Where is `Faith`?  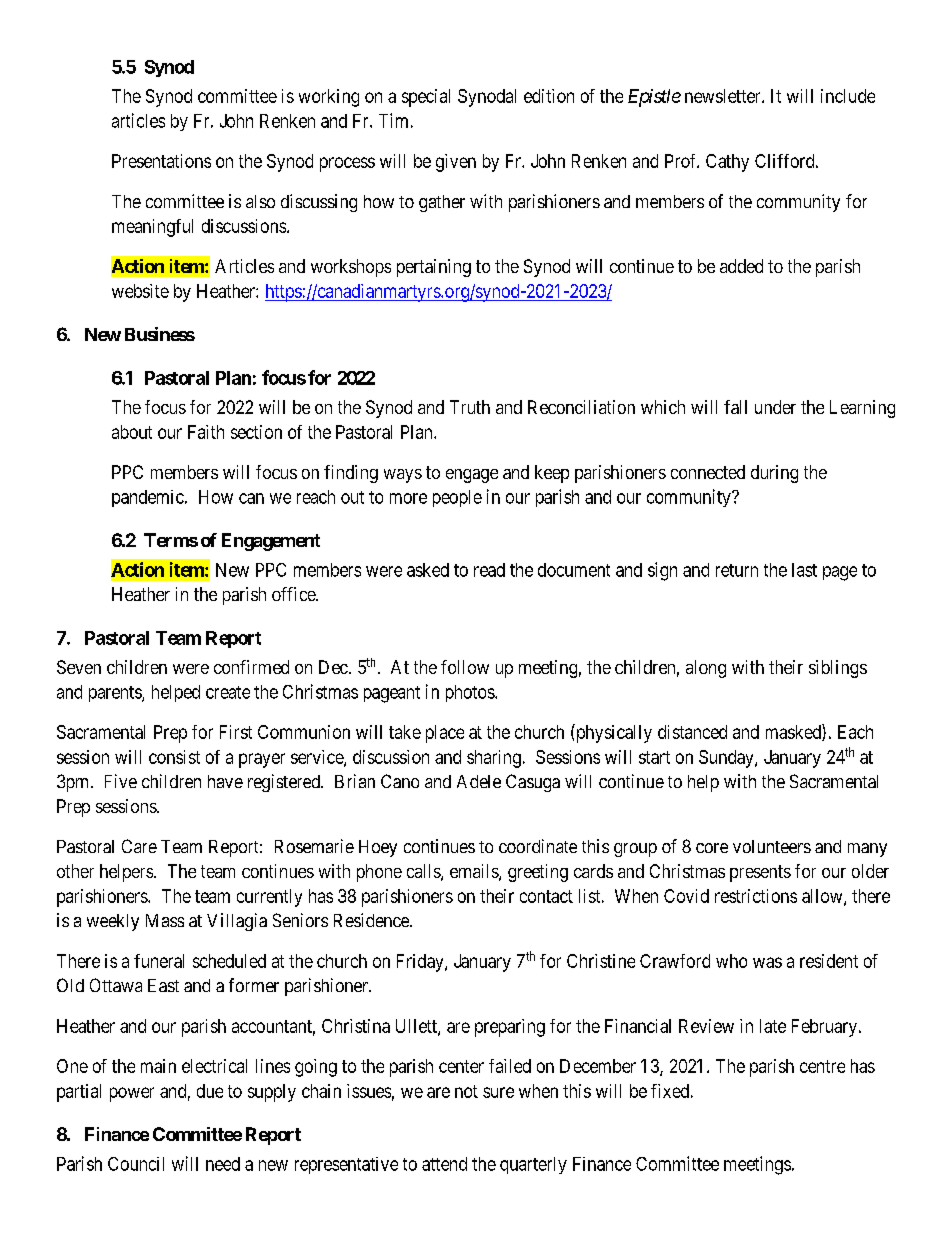
Faith is located at coordinates (206, 432).
